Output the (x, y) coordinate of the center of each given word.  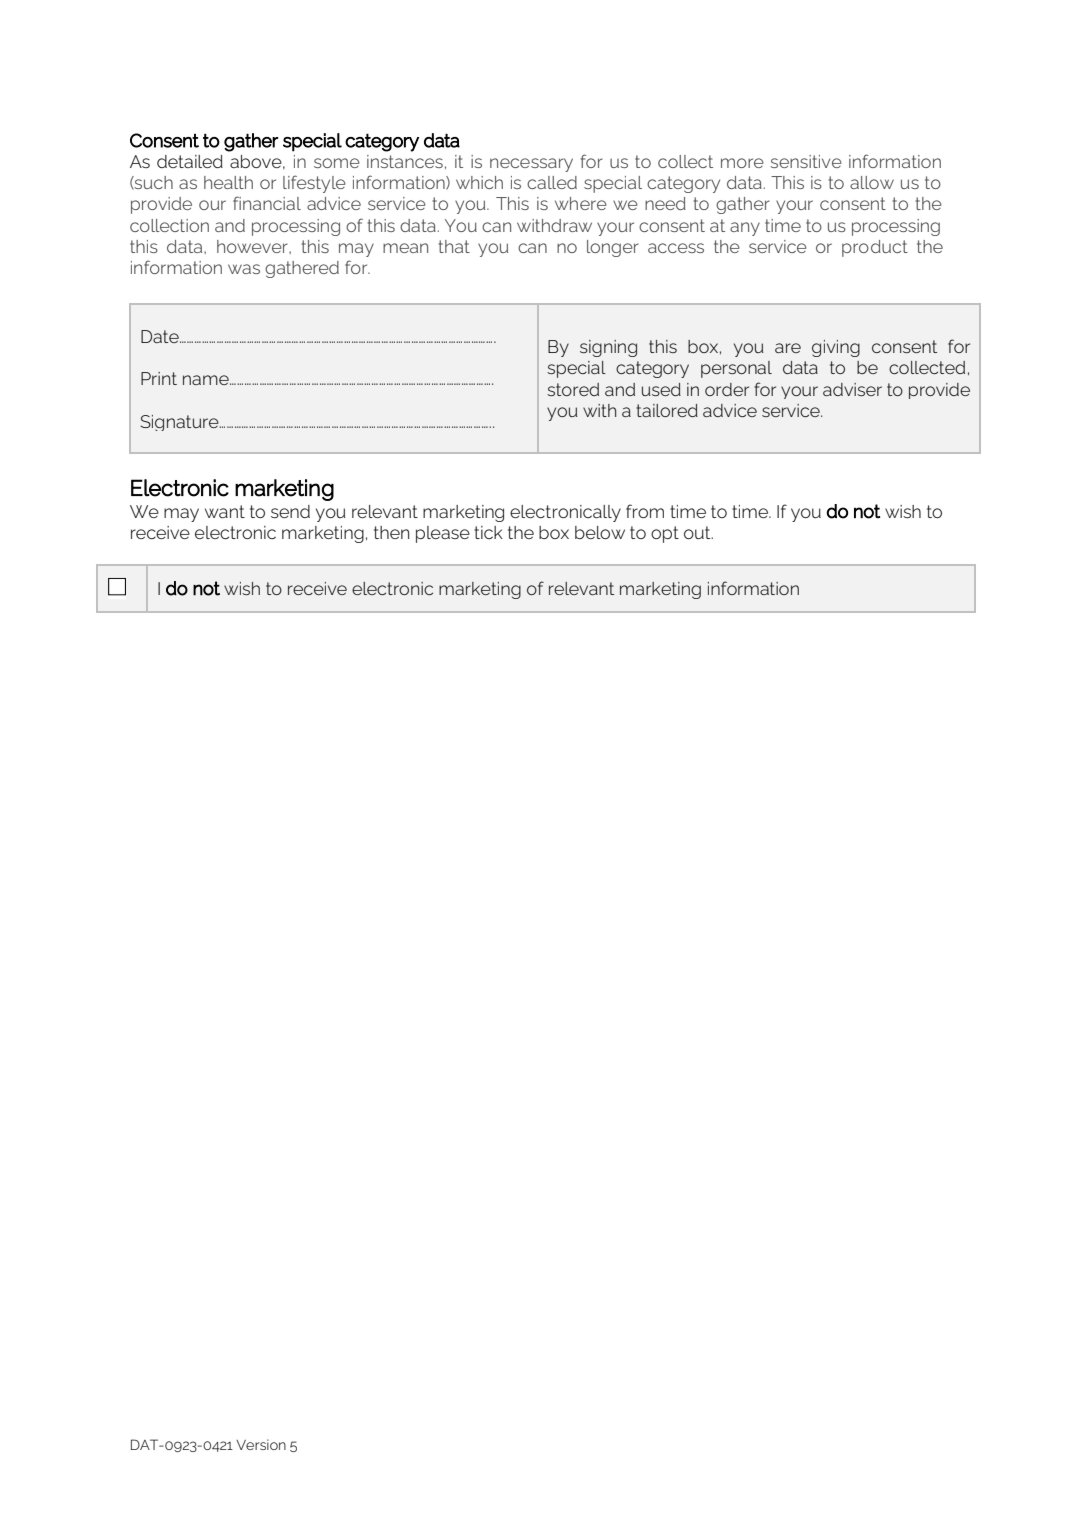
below (600, 532)
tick (488, 532)
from (645, 511)
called (552, 182)
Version (261, 1444)
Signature (181, 423)
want (225, 511)
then (391, 532)
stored (573, 389)
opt (665, 534)
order (727, 389)
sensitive (806, 161)
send (290, 511)
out (698, 532)
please (443, 534)
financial (267, 203)
